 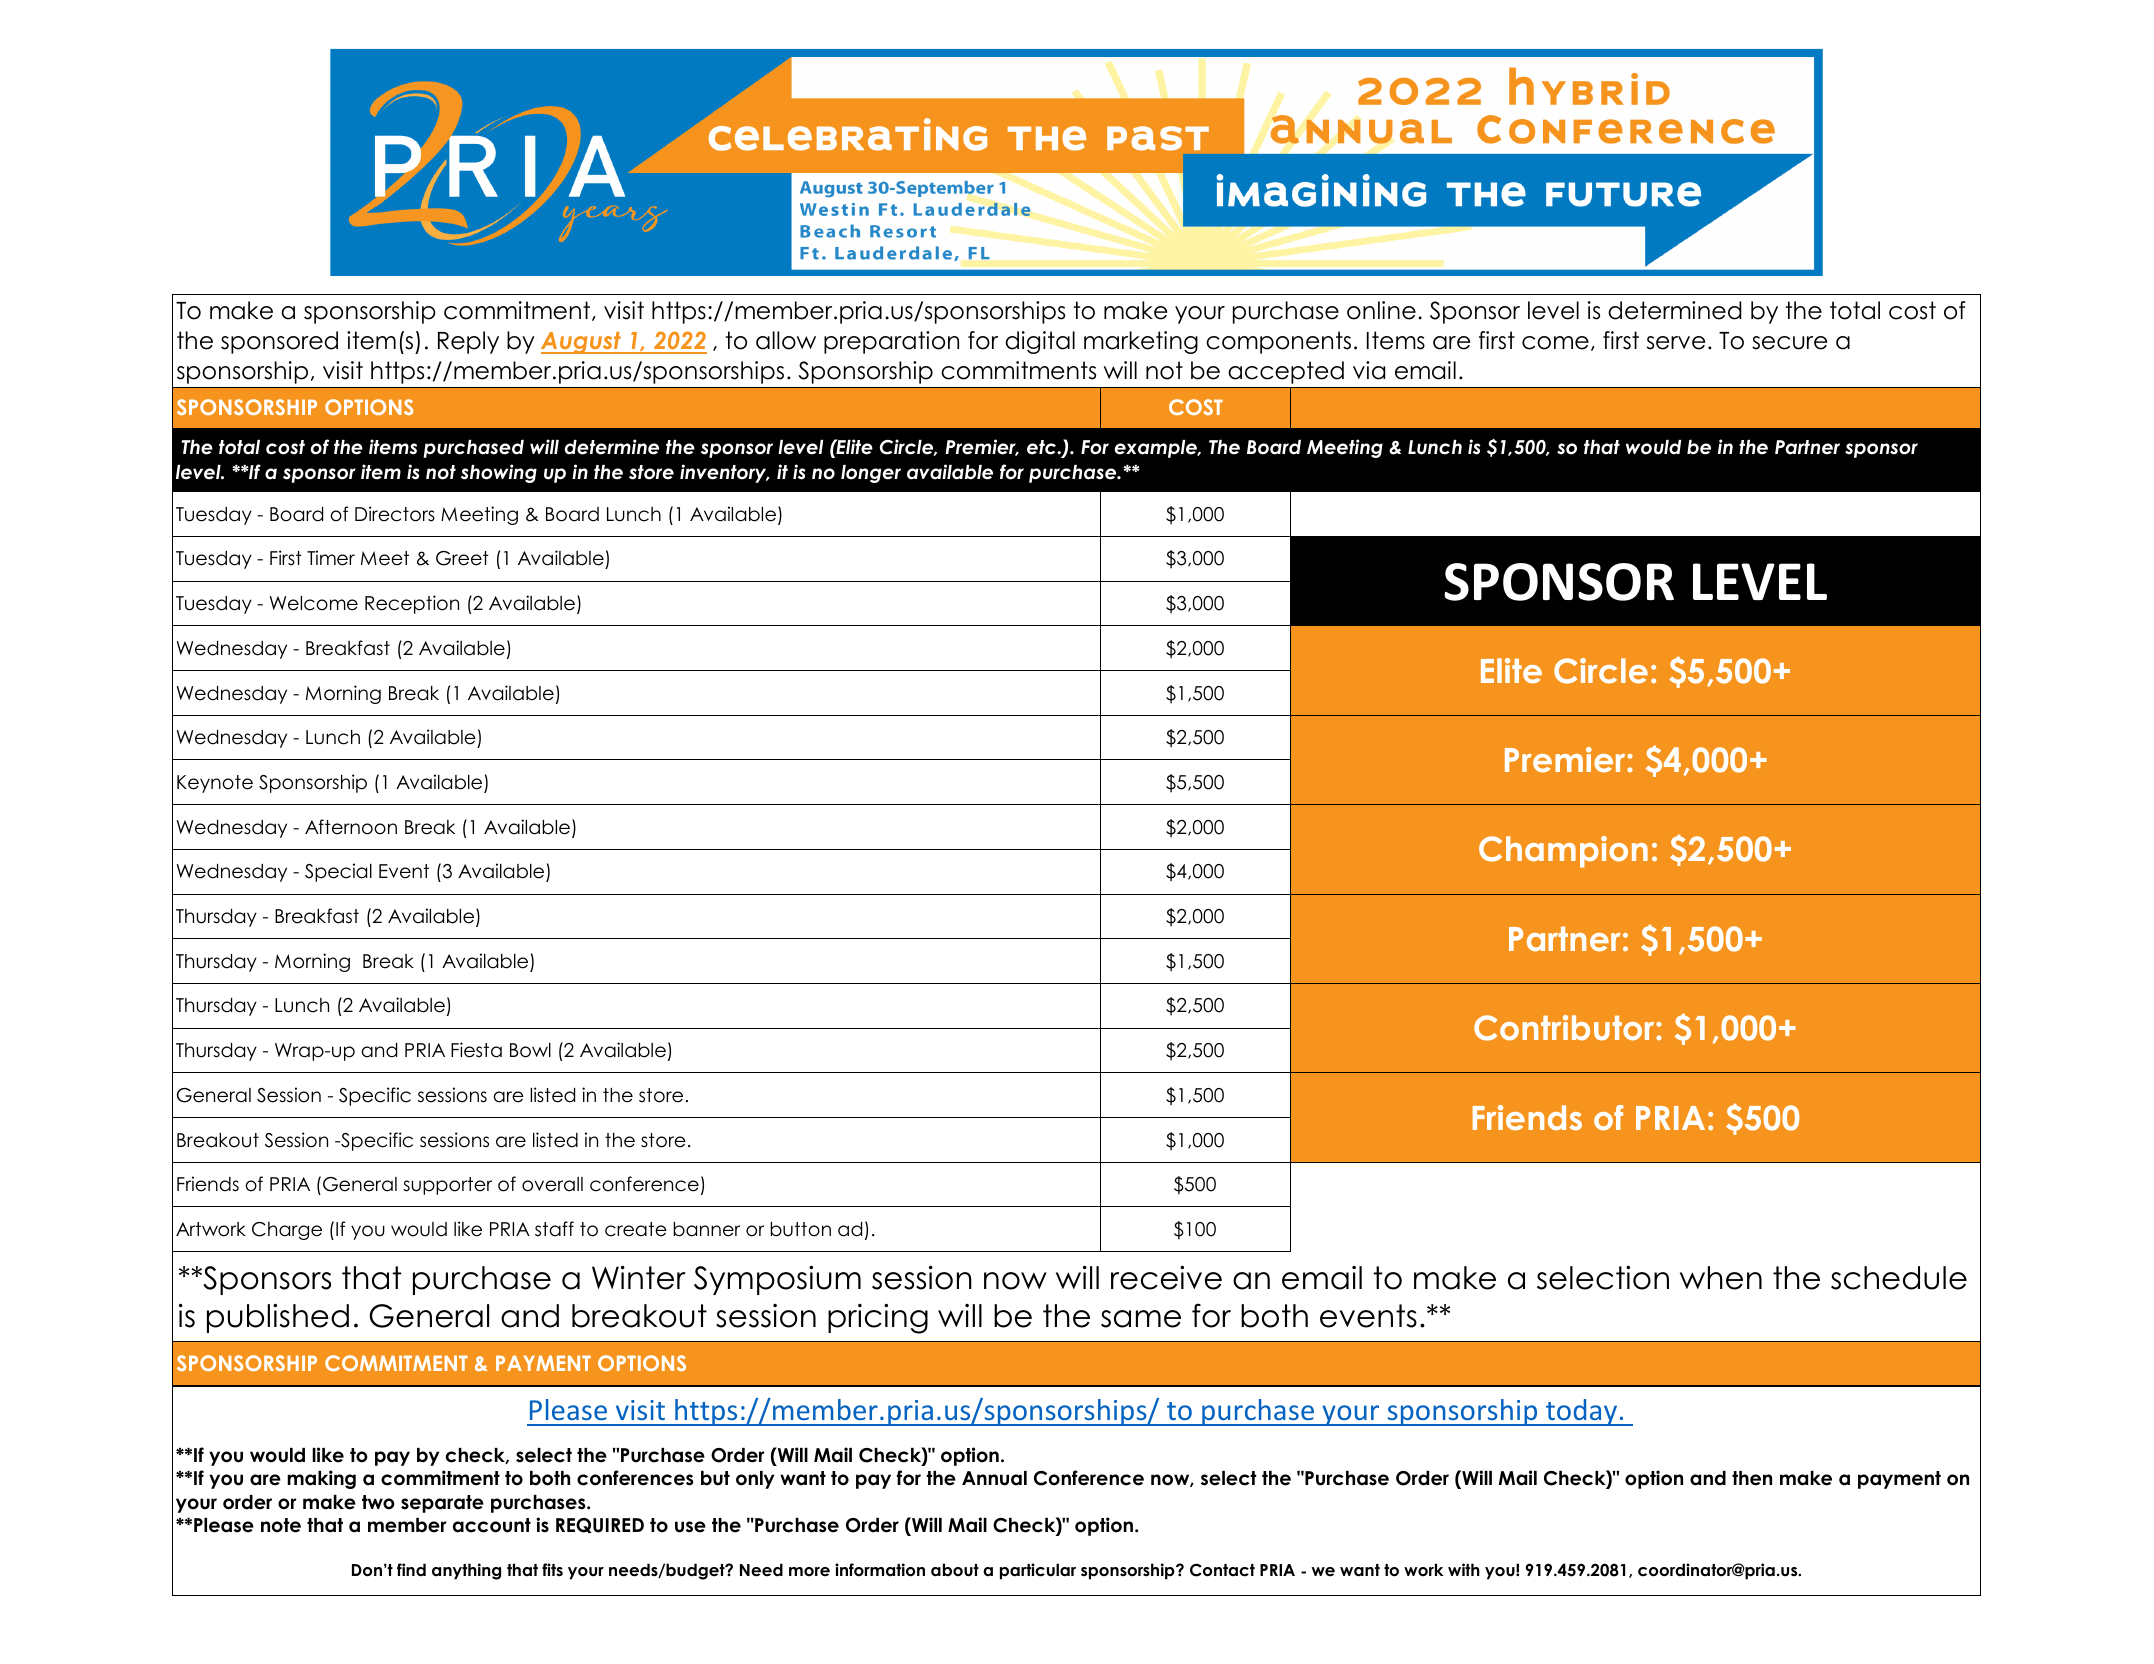 What do you see at coordinates (492, 1525) in the image?
I see `account` at bounding box center [492, 1525].
